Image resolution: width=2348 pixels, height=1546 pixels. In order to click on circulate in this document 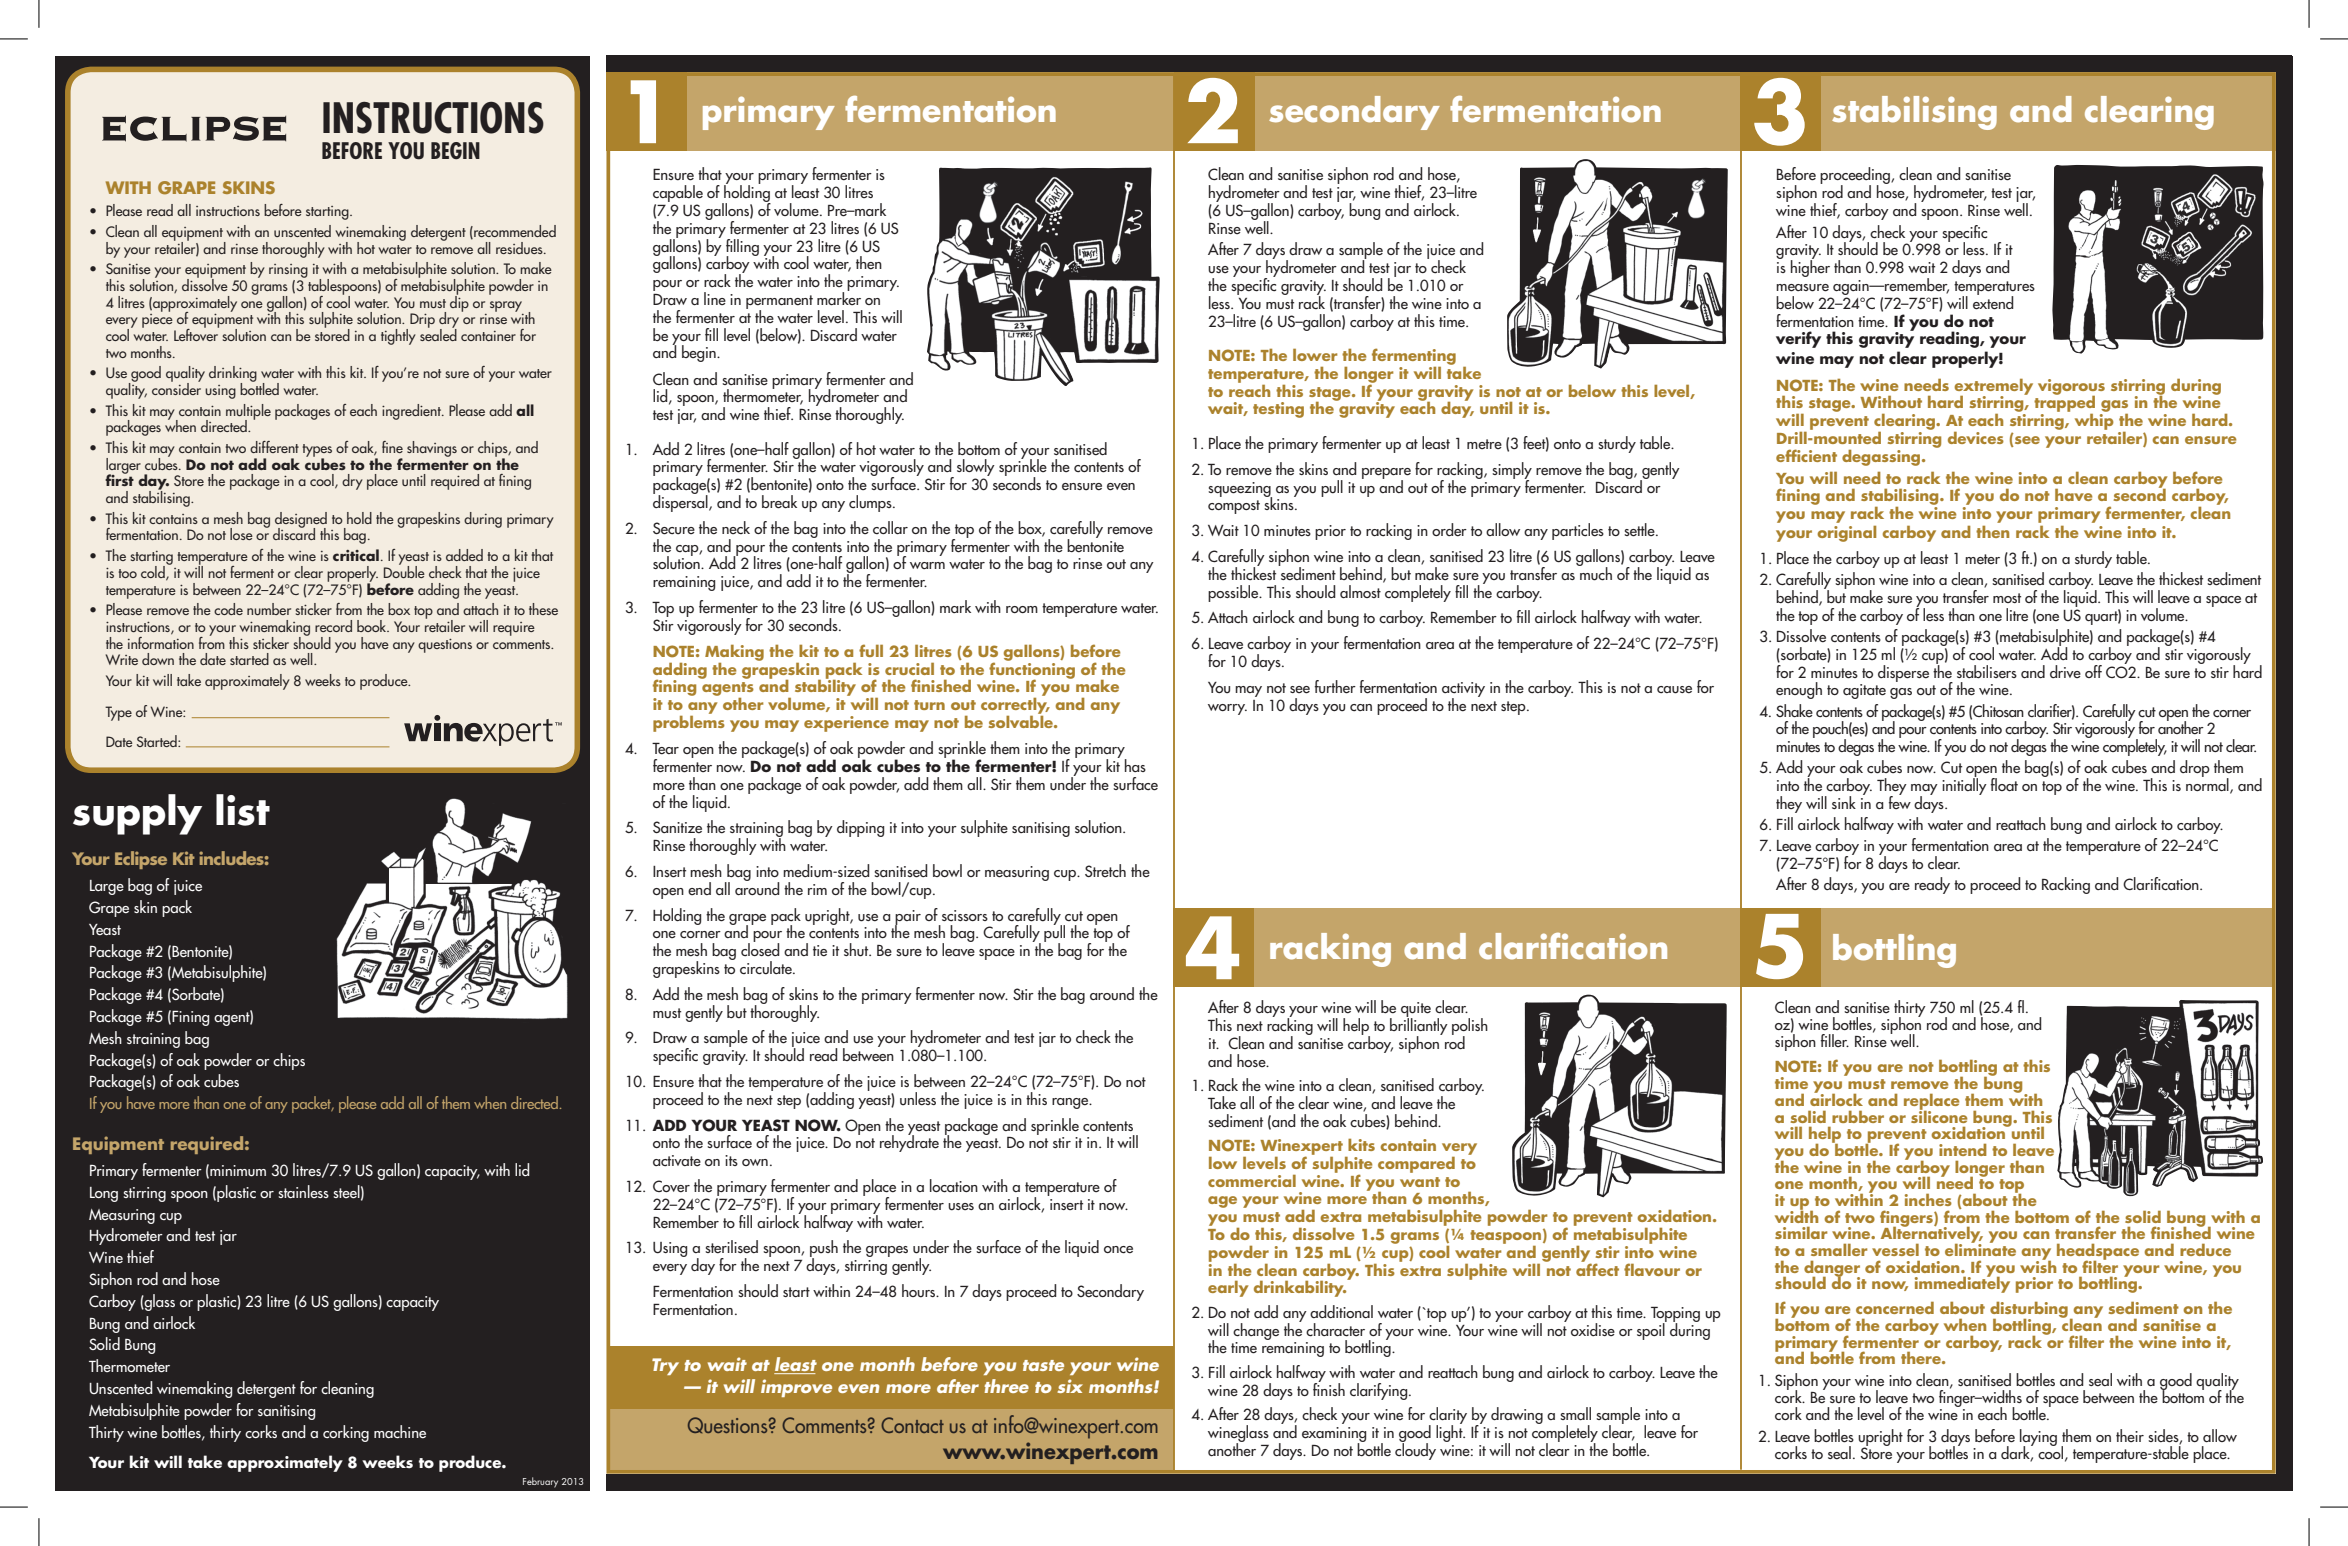, I will do `click(767, 968)`.
